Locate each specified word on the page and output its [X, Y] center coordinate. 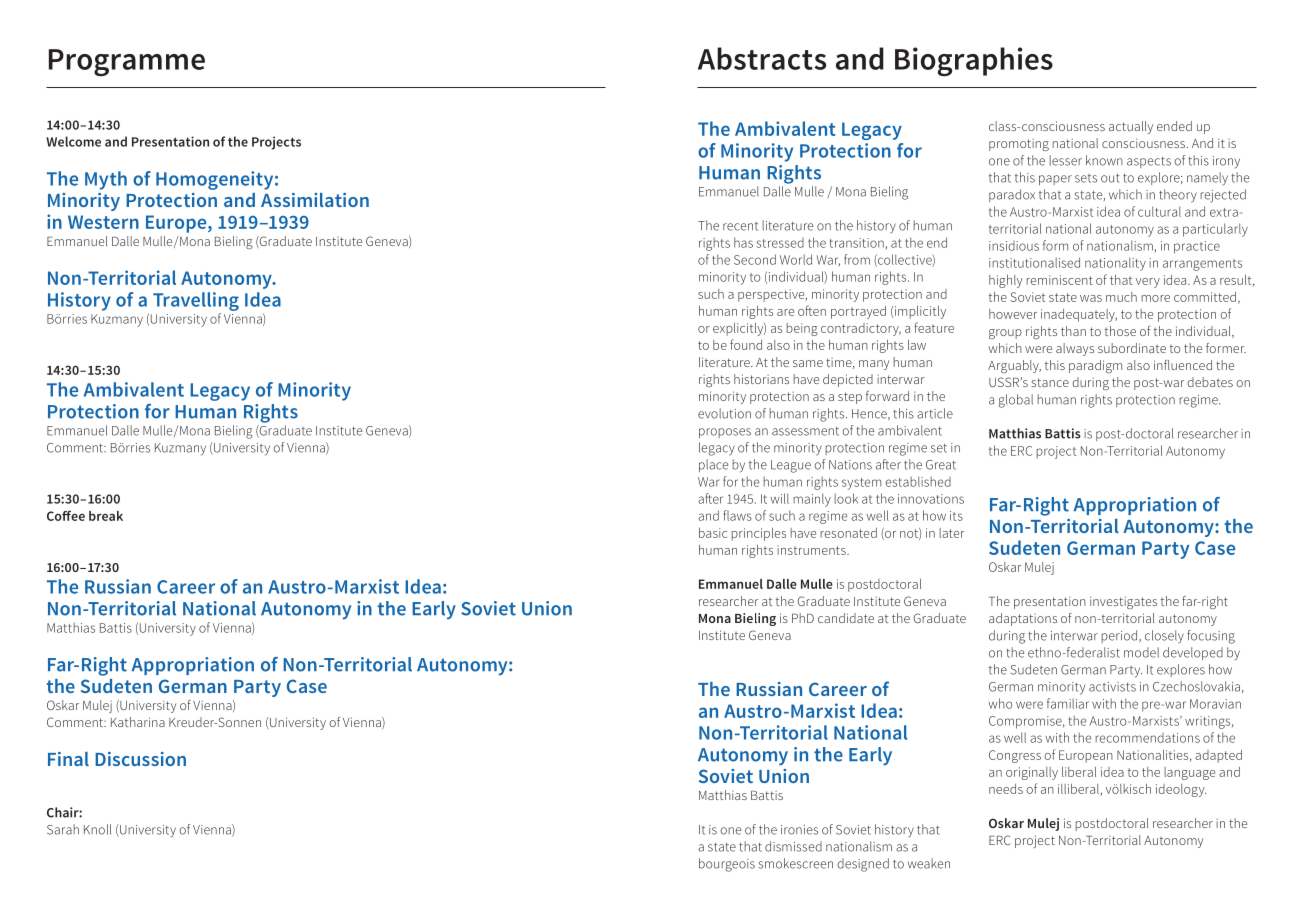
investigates [1123, 603]
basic [713, 533]
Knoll [97, 829]
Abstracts [762, 58]
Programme [127, 62]
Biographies [974, 61]
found [746, 344]
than [1073, 331]
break [106, 516]
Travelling [196, 301]
